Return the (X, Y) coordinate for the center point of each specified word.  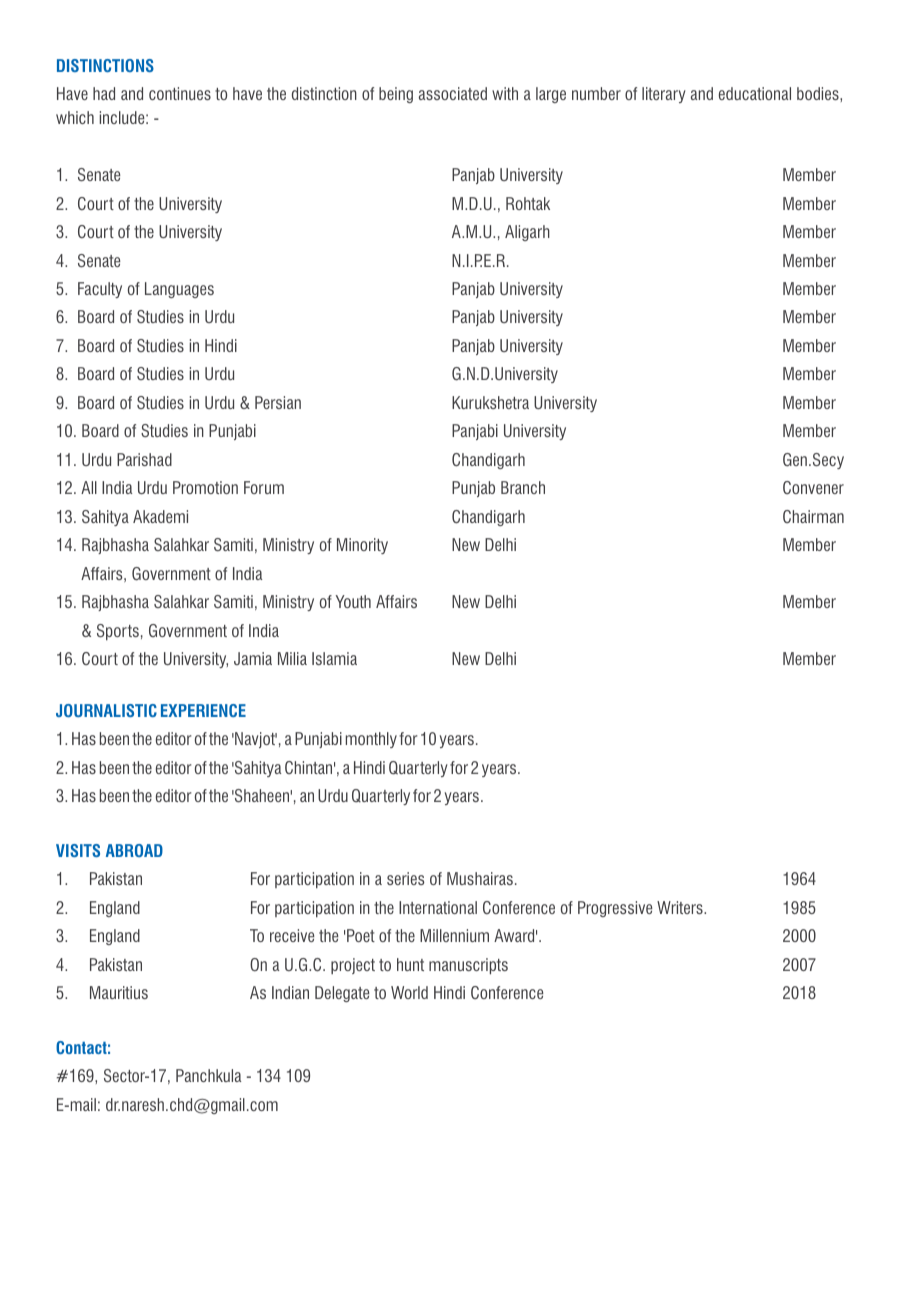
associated (453, 93)
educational (755, 93)
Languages (179, 290)
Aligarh (527, 233)
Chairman (813, 516)
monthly (371, 740)
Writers (681, 907)
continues (180, 93)
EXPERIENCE (203, 710)
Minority (362, 546)
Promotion (205, 487)
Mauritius (119, 992)
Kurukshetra (490, 402)
